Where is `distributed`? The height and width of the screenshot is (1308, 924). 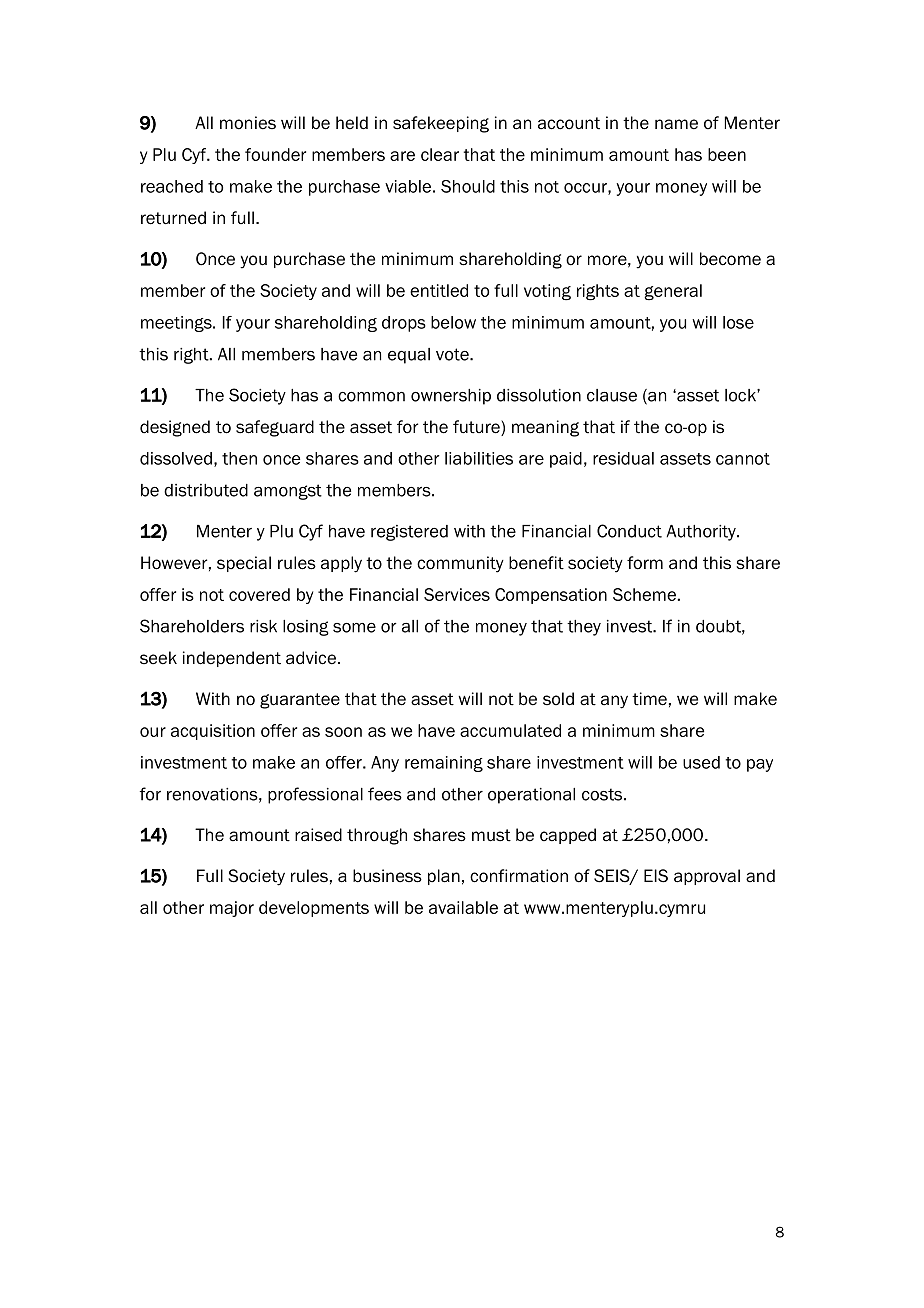
distributed is located at coordinates (206, 490).
